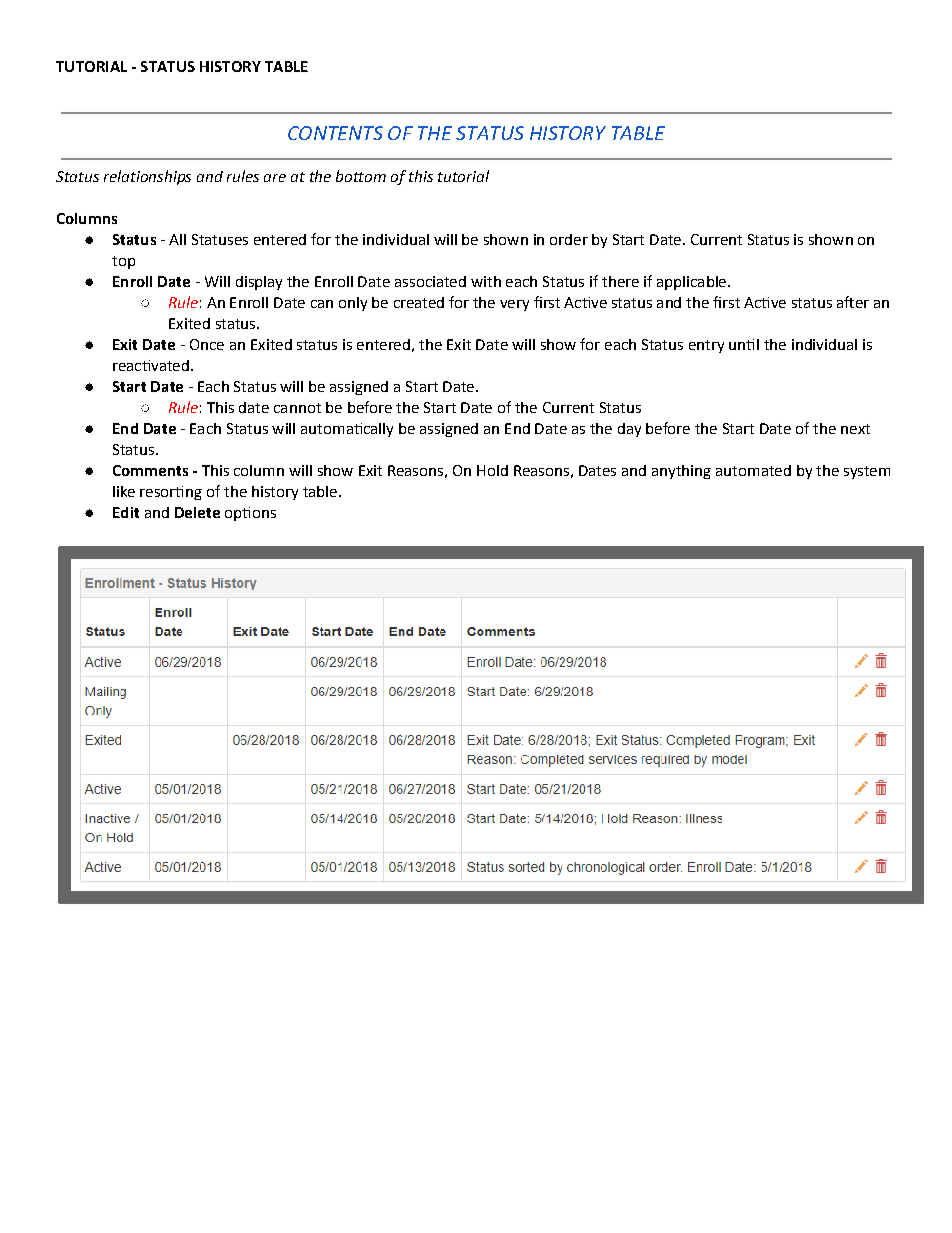 The height and width of the page is (1233, 952). I want to click on Delete, so click(197, 512).
